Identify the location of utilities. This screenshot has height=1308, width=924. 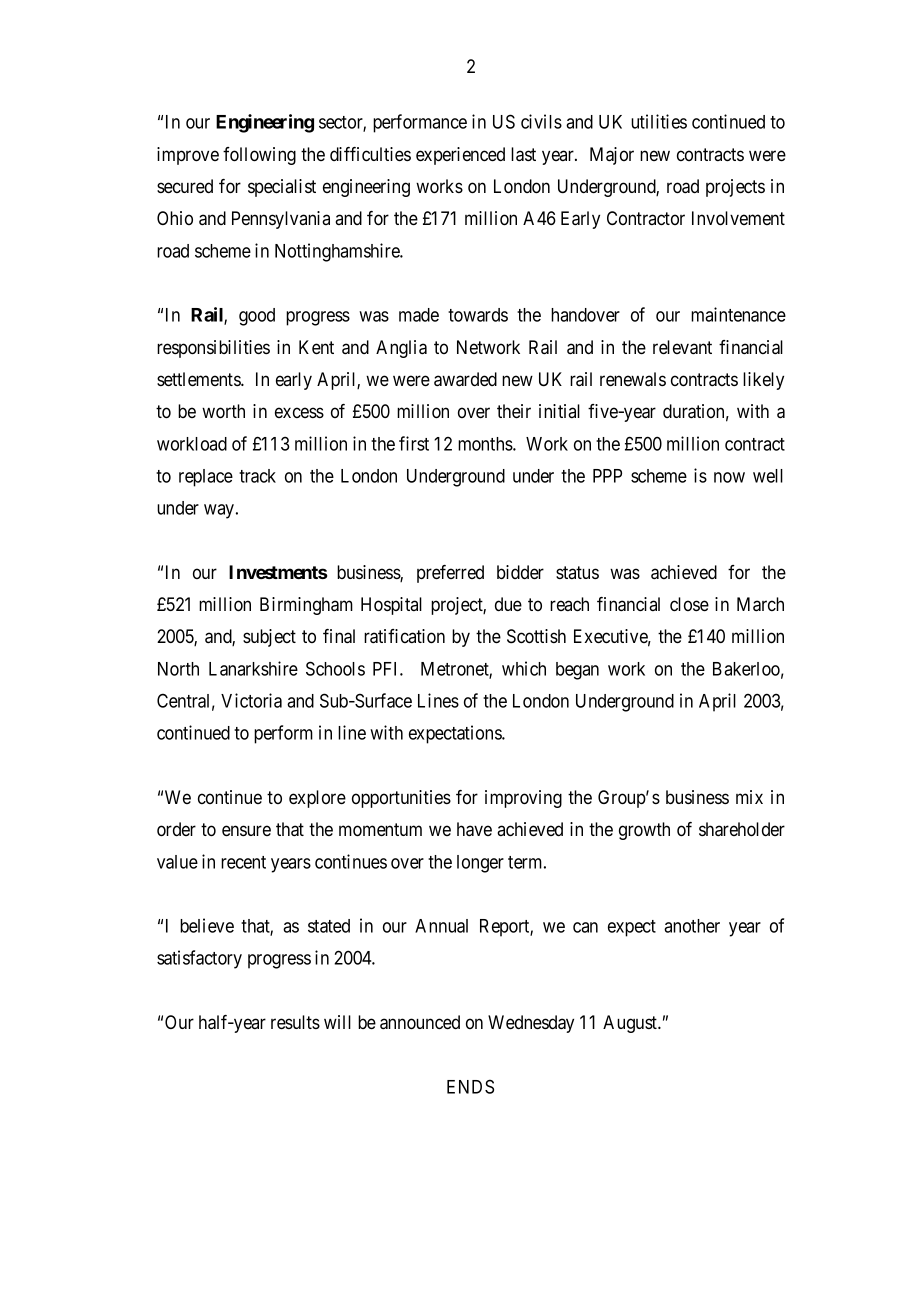
(659, 121).
